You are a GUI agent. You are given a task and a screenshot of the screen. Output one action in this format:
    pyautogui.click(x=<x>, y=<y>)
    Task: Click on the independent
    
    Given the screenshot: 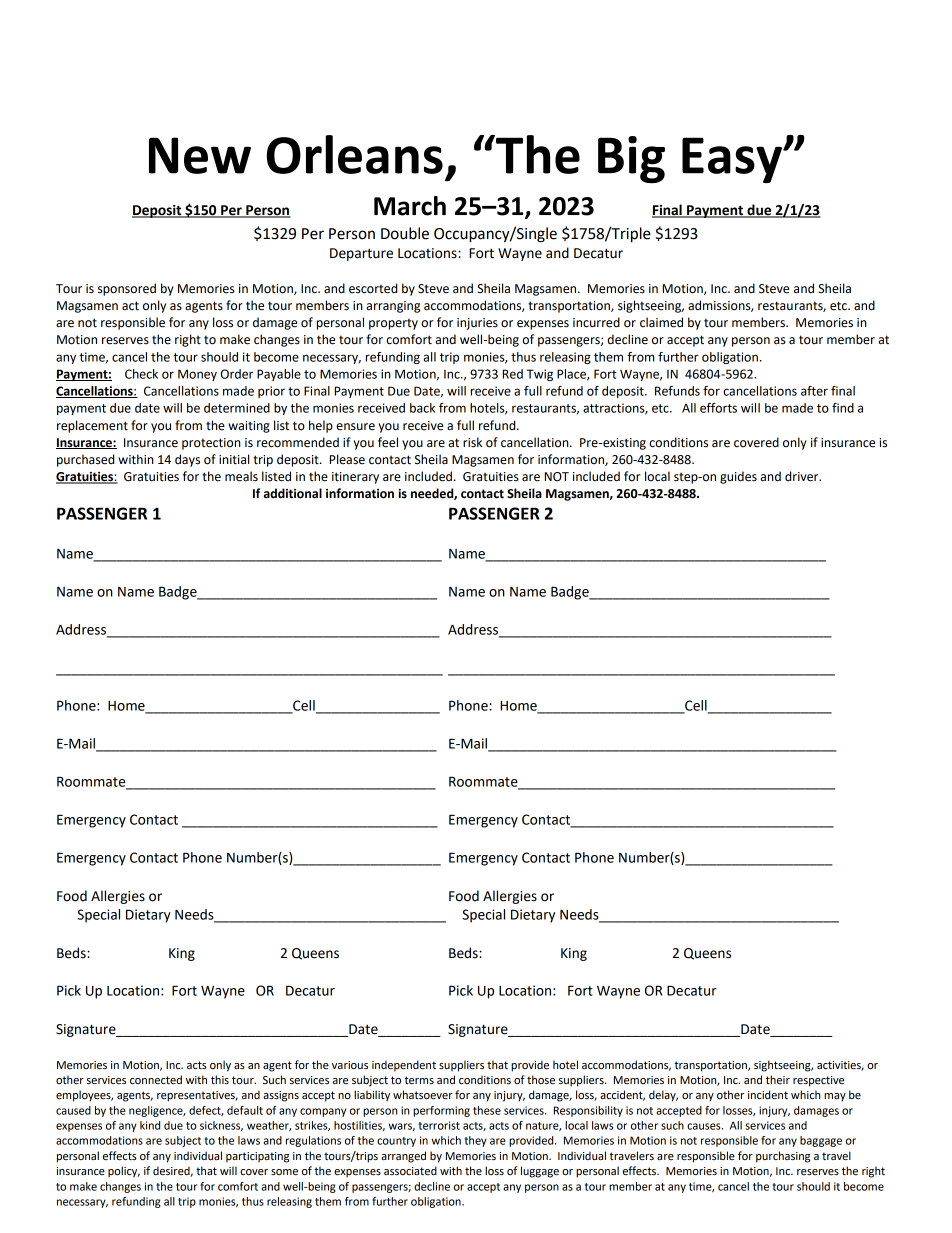 What is the action you would take?
    pyautogui.click(x=404, y=1066)
